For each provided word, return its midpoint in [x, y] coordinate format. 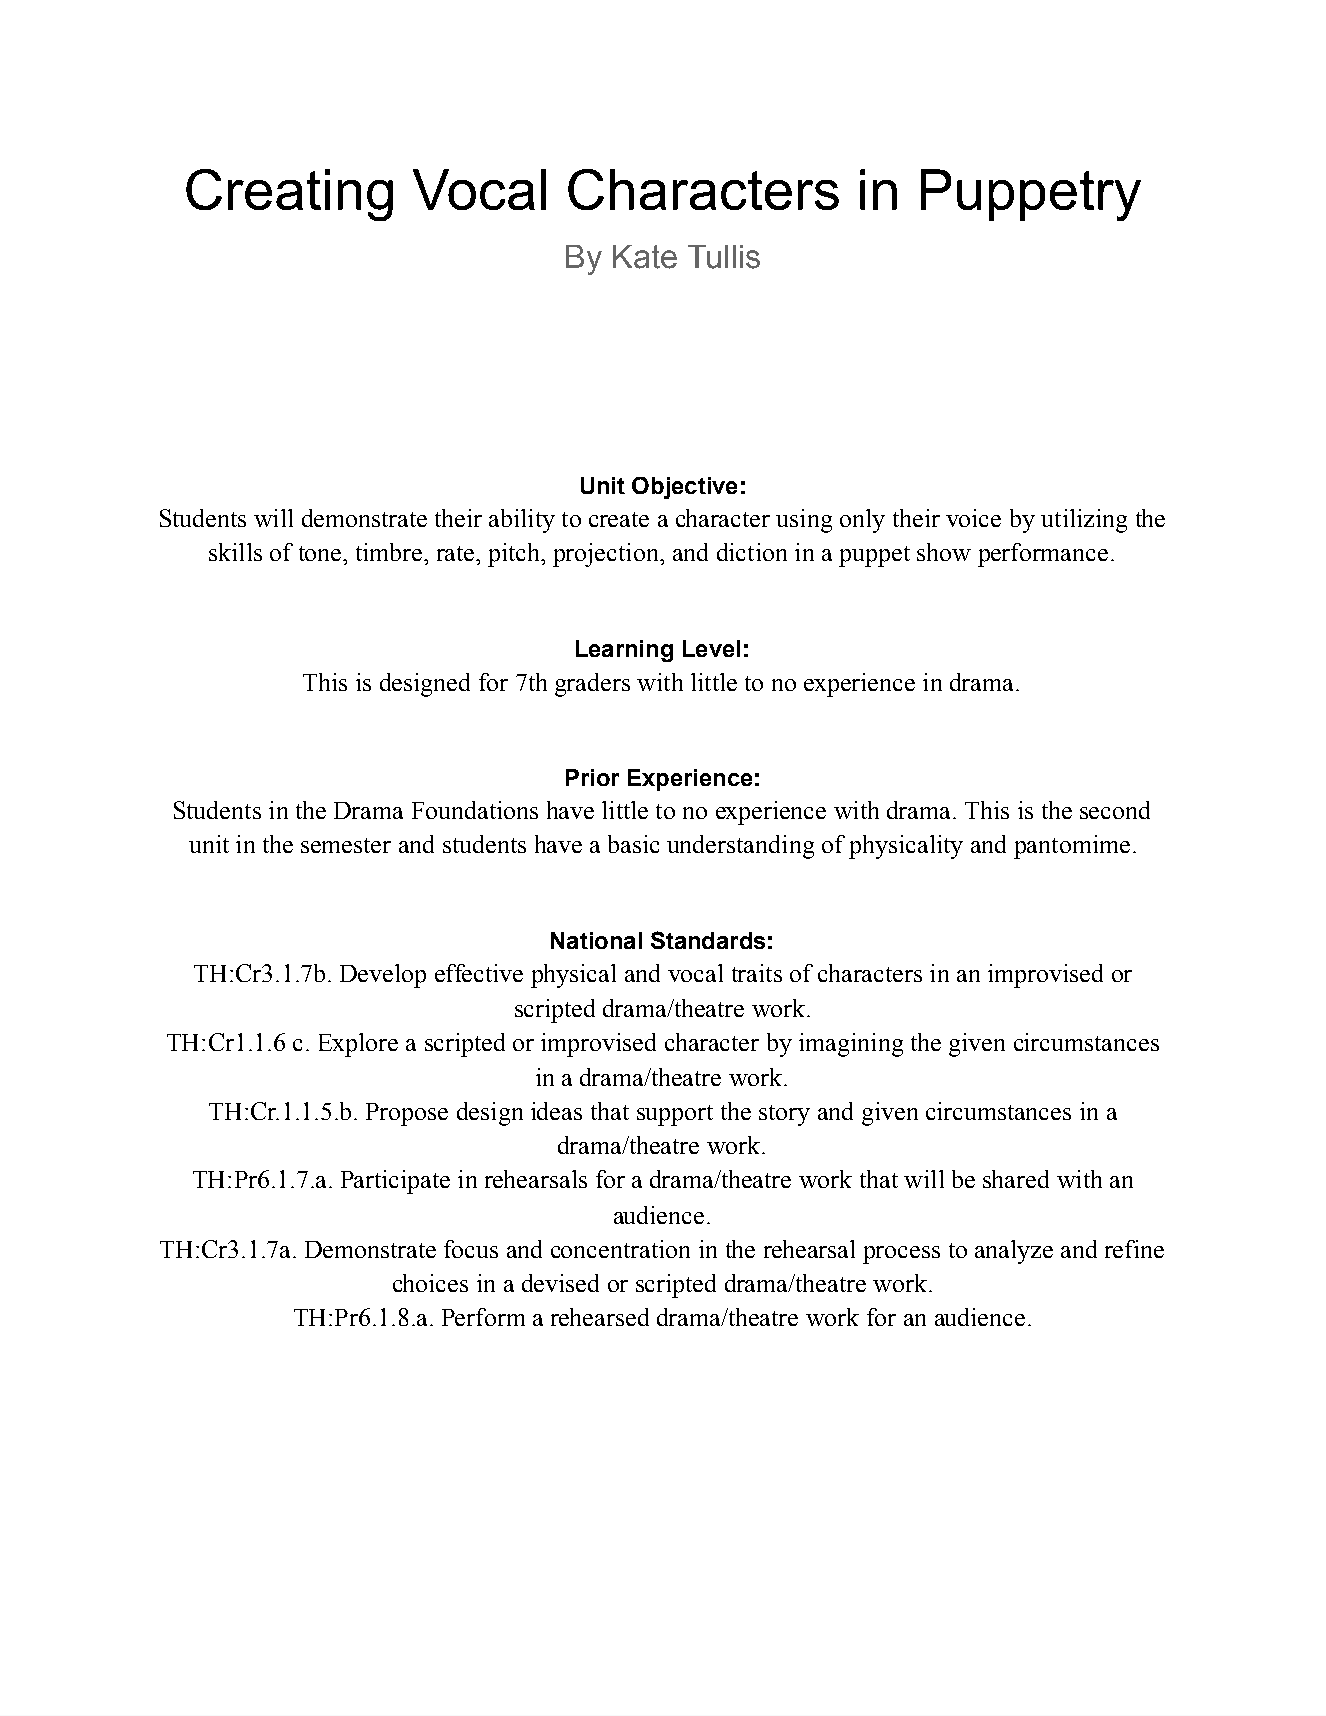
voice [973, 518]
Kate [645, 257]
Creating [289, 195]
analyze [1014, 1252]
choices [430, 1283]
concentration [620, 1249]
